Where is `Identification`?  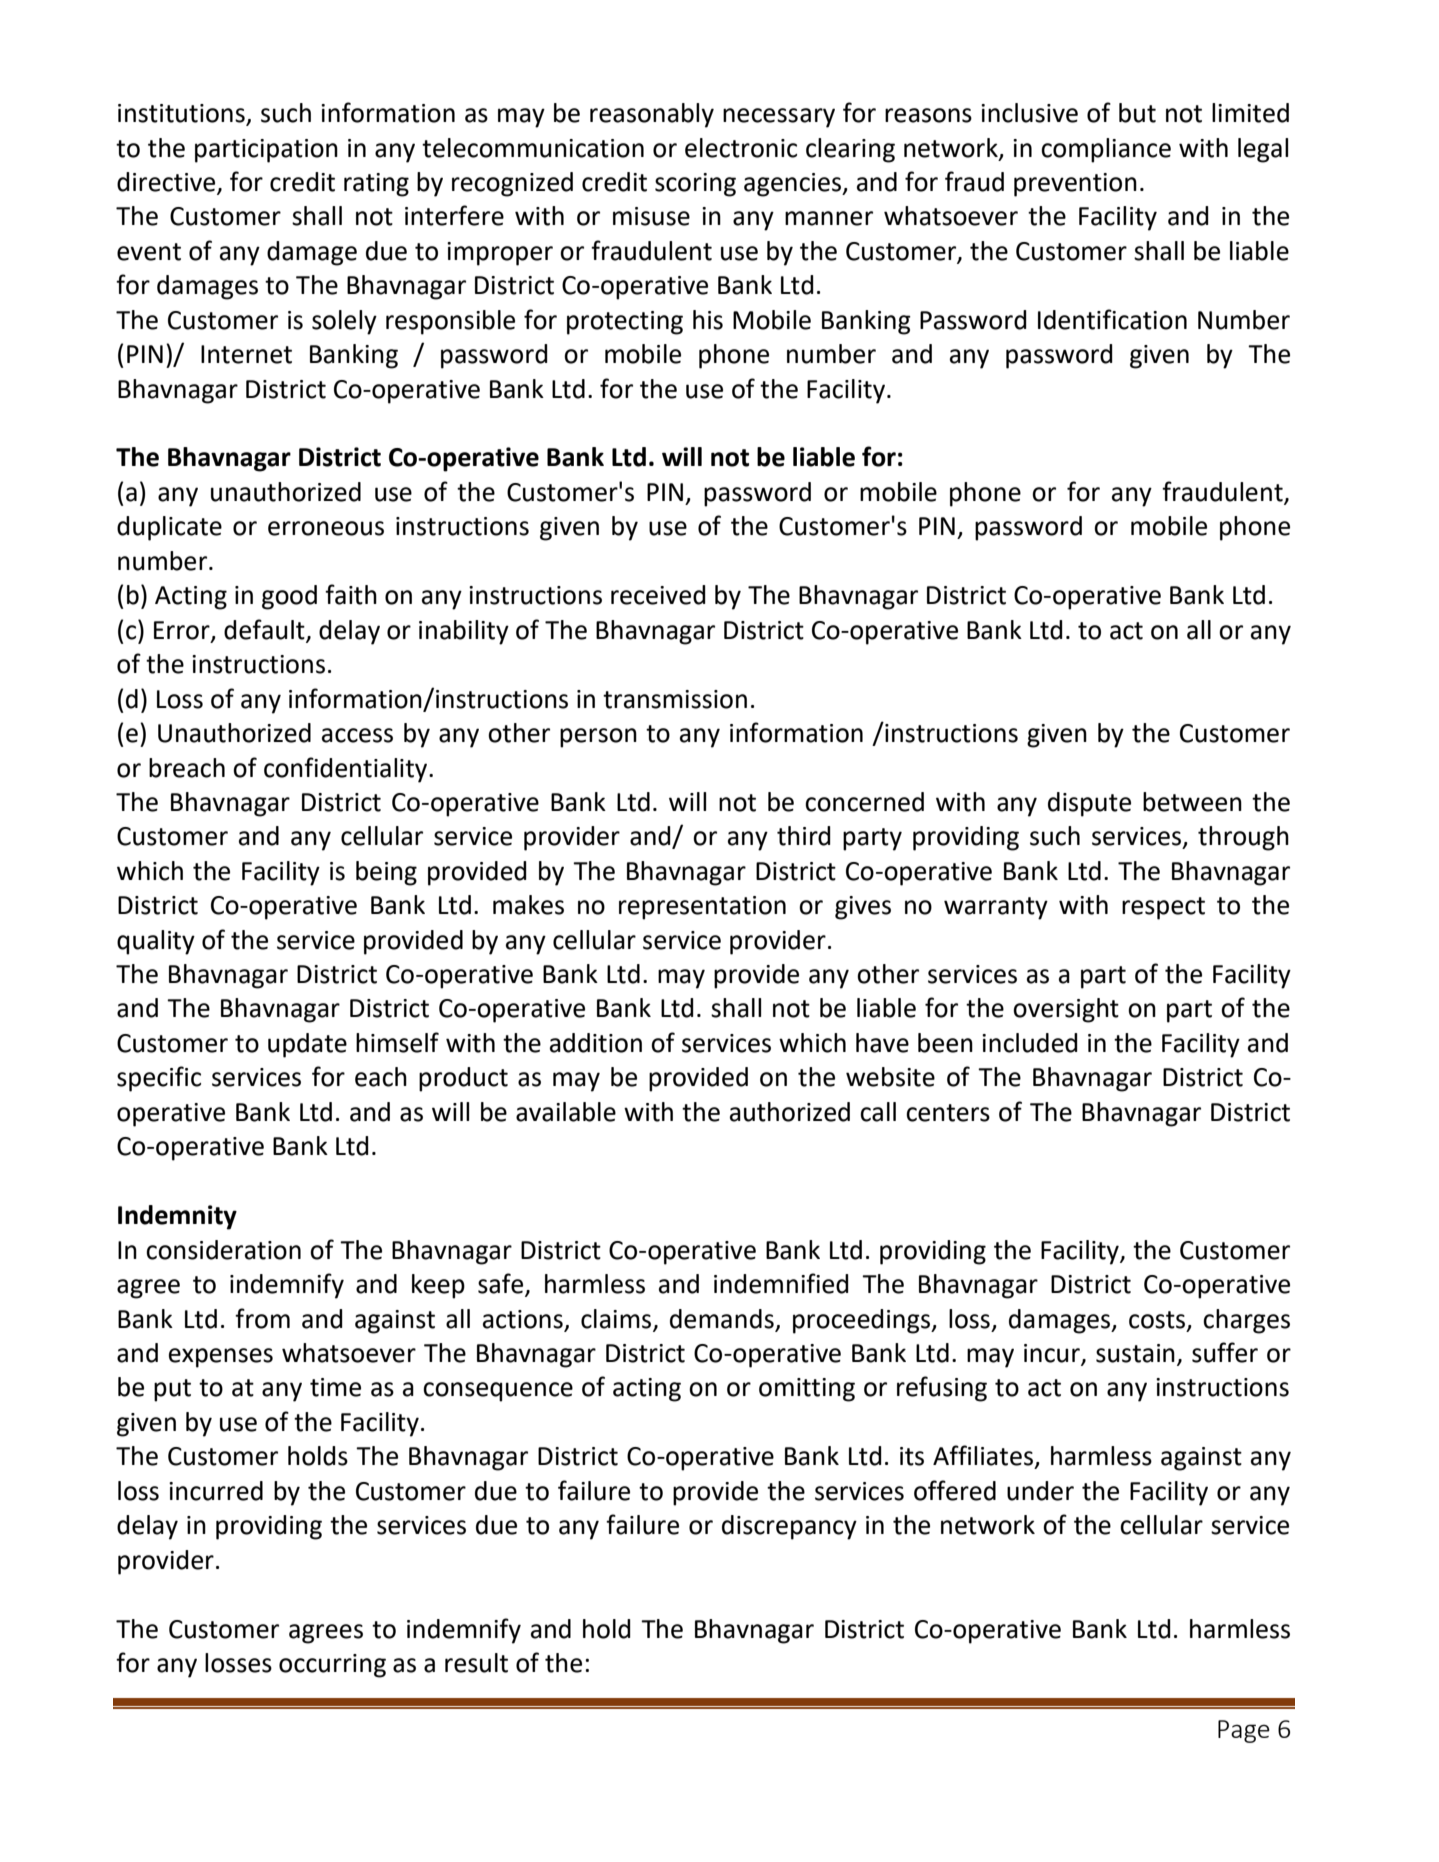 Identification is located at coordinates (1112, 319).
